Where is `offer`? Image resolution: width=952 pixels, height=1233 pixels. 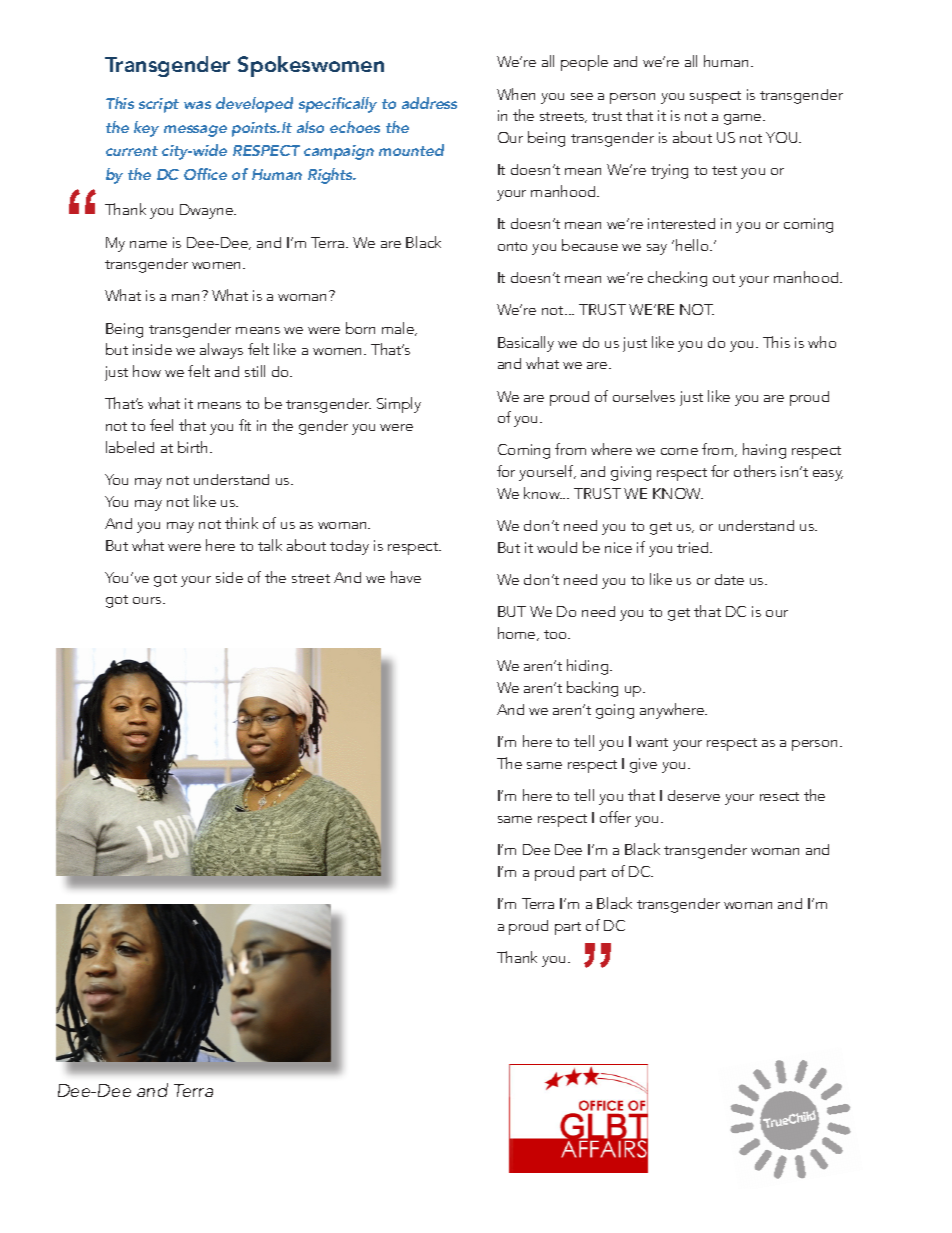
offer is located at coordinates (615, 817).
